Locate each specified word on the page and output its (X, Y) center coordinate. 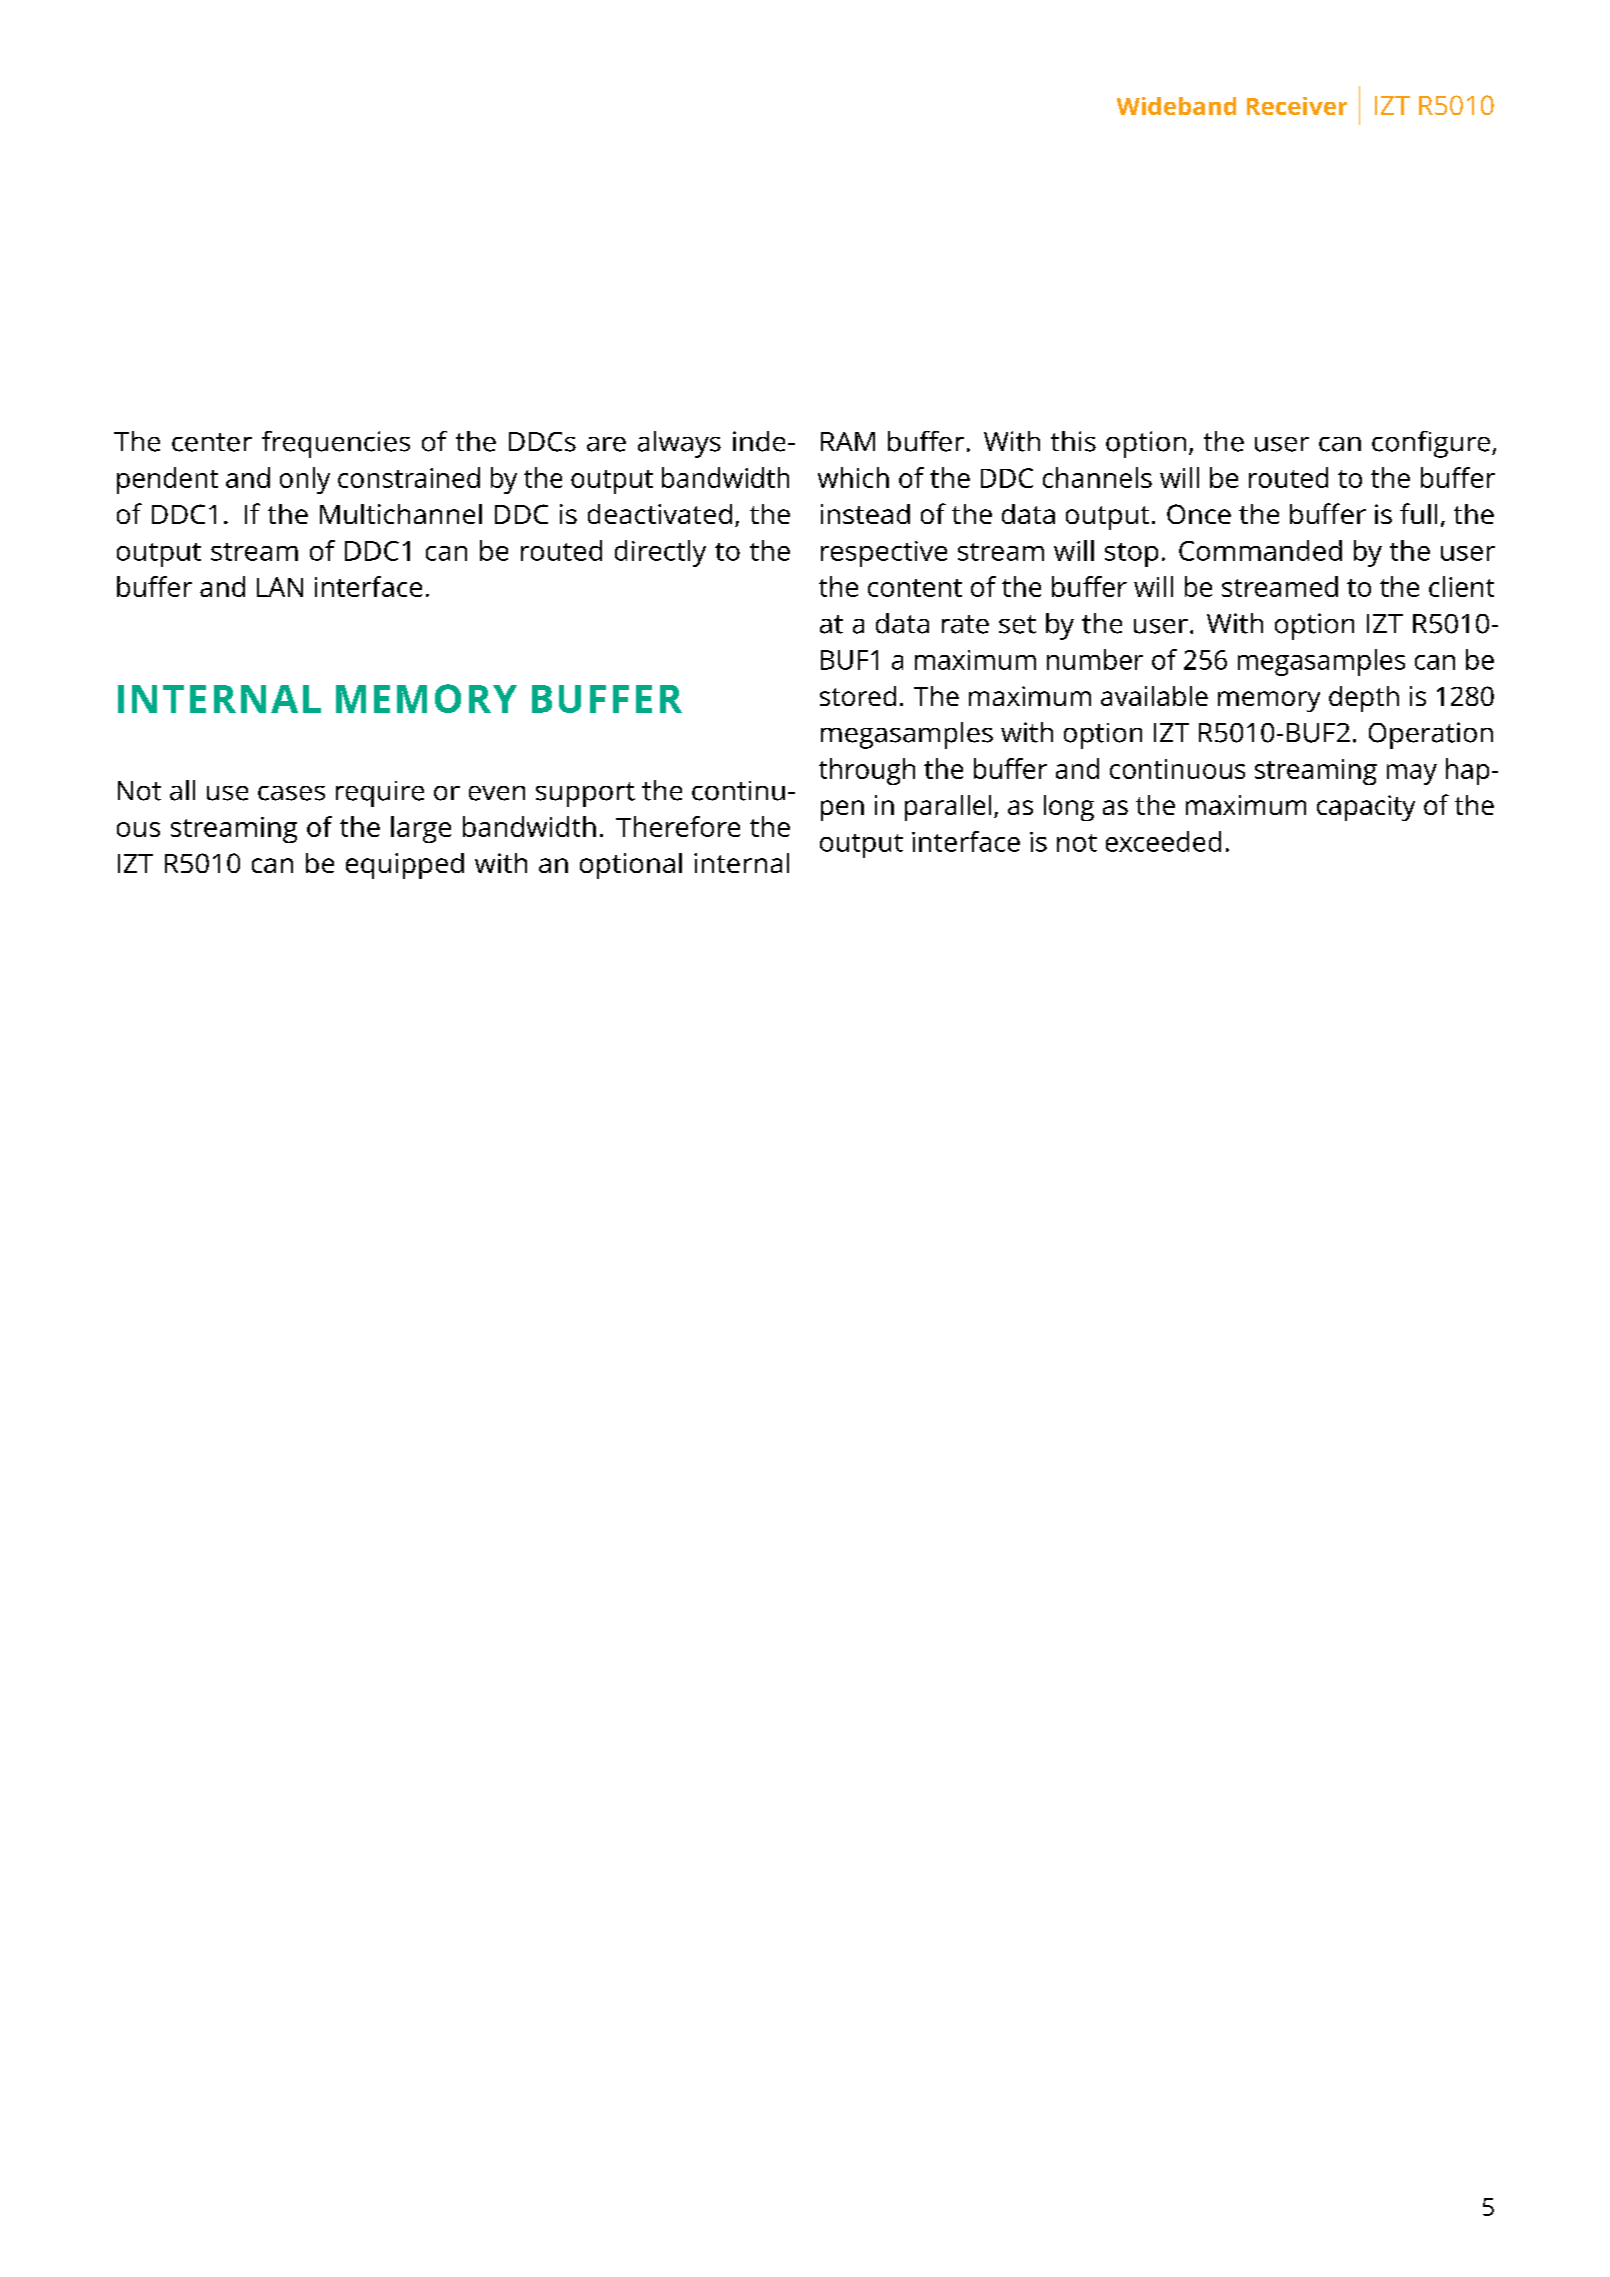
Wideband (1176, 106)
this (1073, 441)
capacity (1366, 808)
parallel (948, 808)
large (421, 829)
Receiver (1297, 106)
